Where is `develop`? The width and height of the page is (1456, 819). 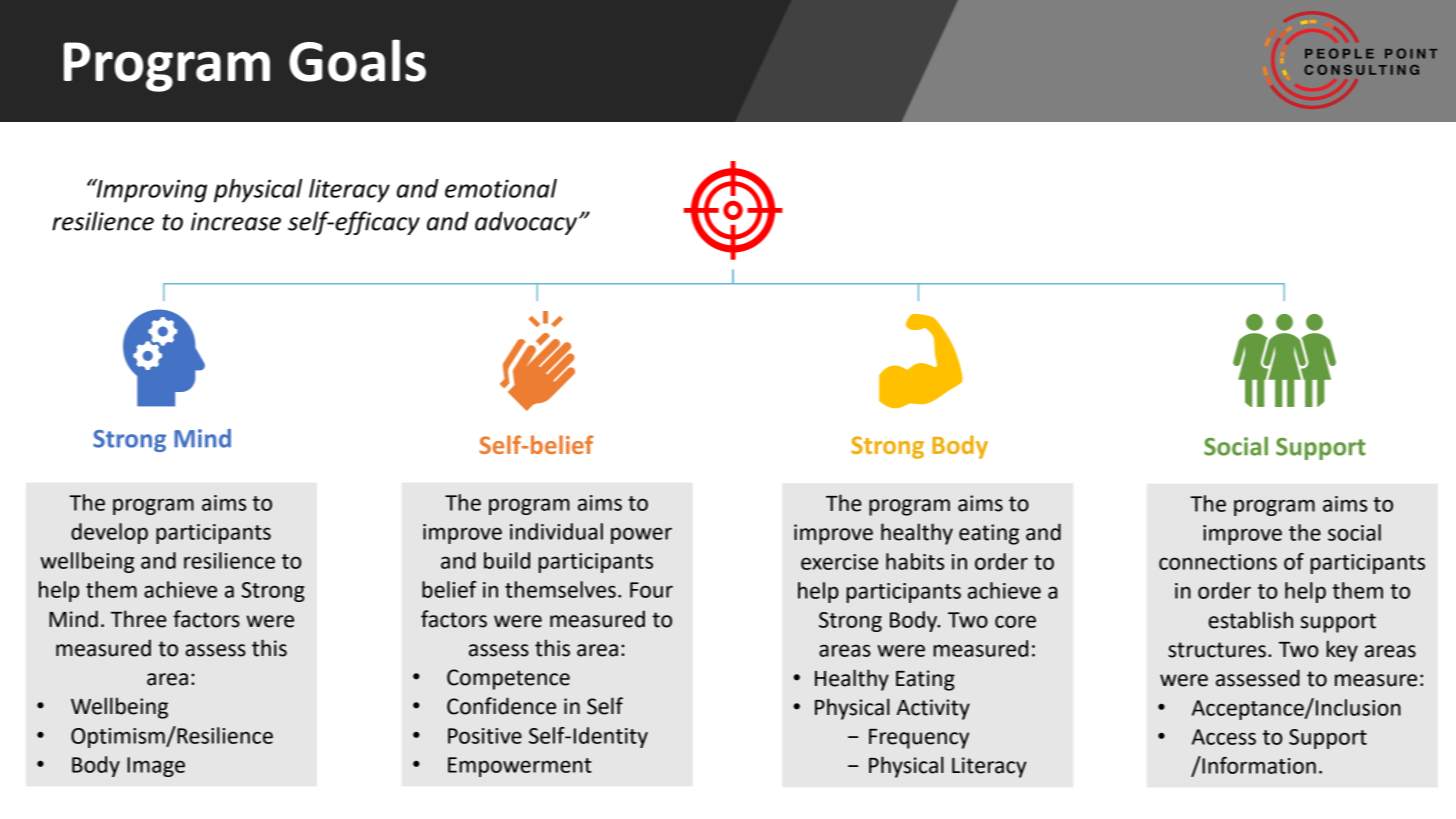 develop is located at coordinates (109, 533).
